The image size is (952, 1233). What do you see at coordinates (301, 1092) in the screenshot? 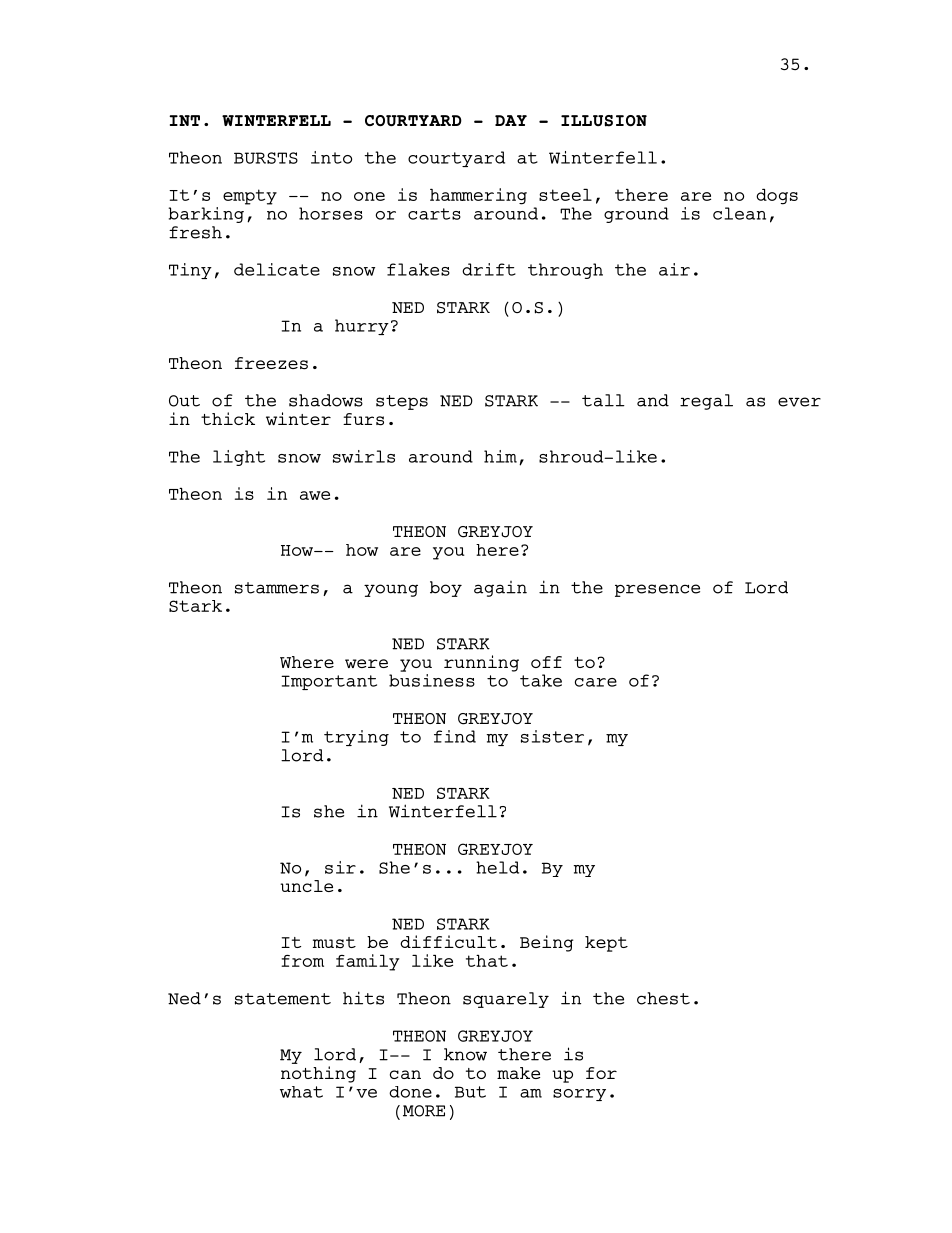
I see `what` at bounding box center [301, 1092].
